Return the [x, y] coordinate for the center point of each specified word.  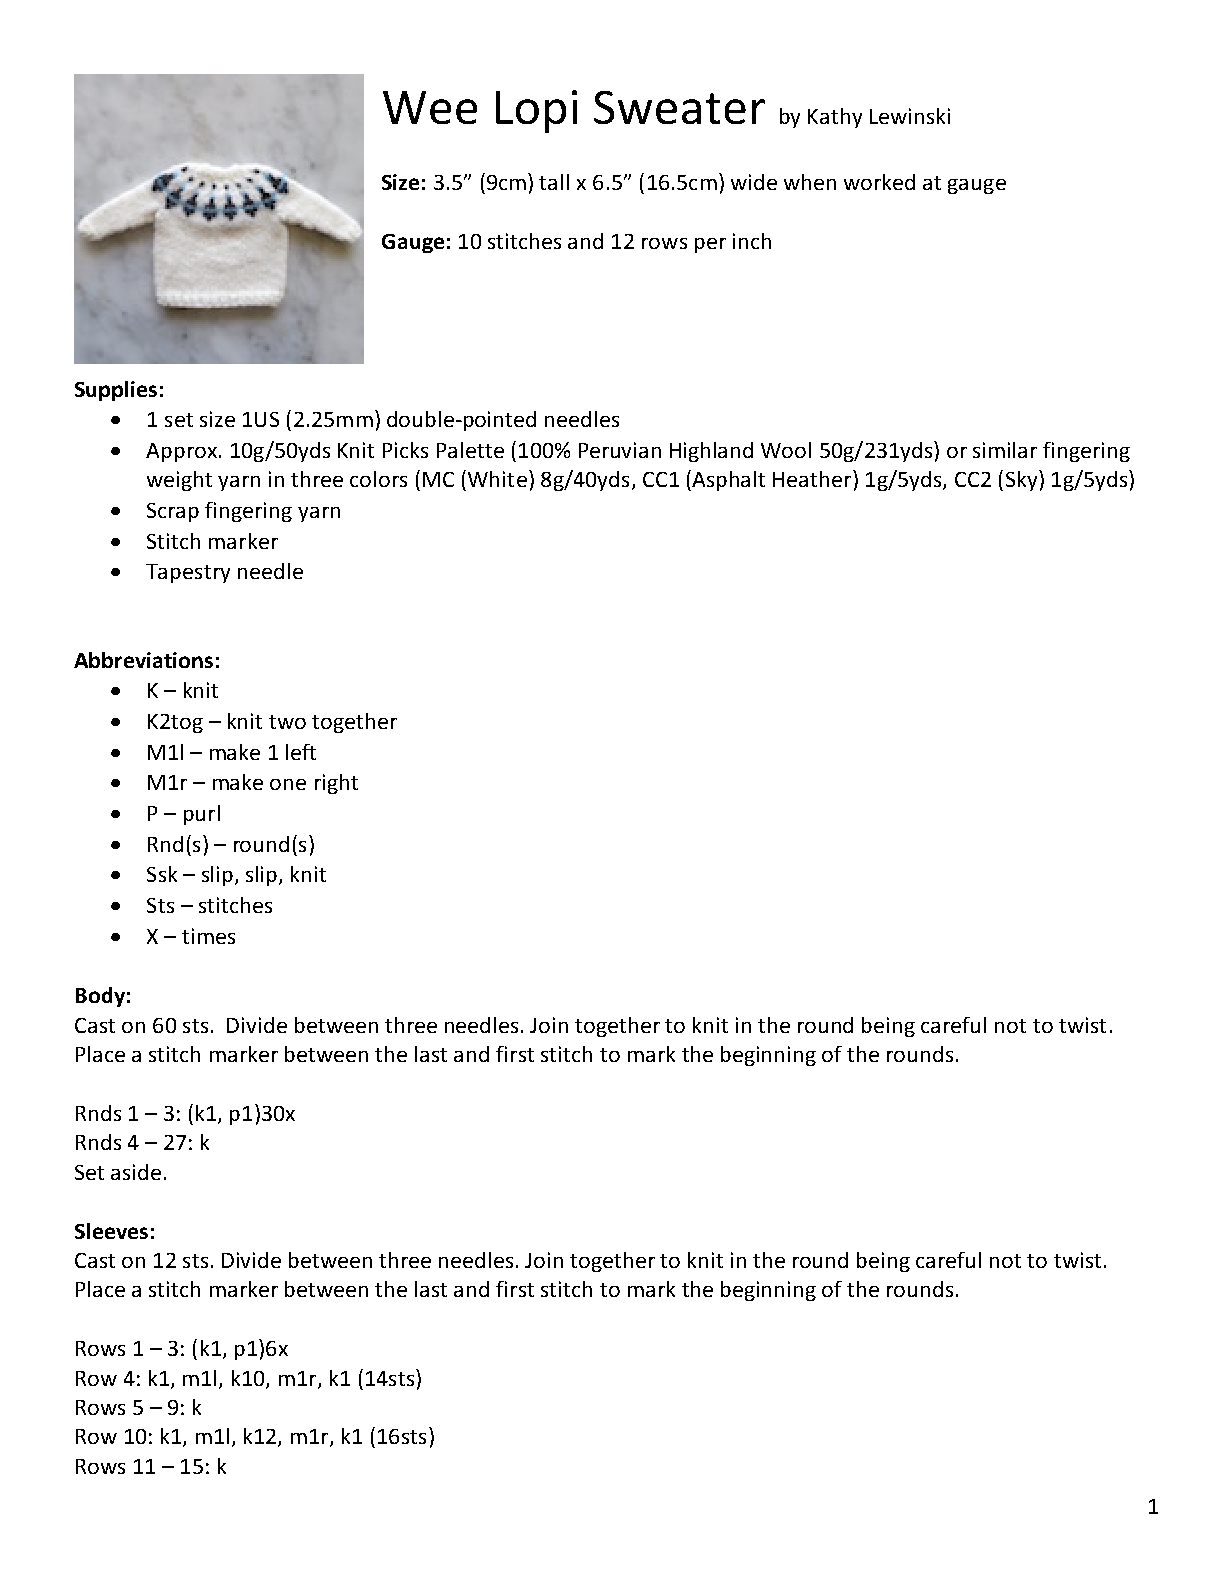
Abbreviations [143, 660]
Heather [813, 478]
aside [136, 1172]
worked [879, 182]
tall [554, 182]
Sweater [679, 107]
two [287, 722]
